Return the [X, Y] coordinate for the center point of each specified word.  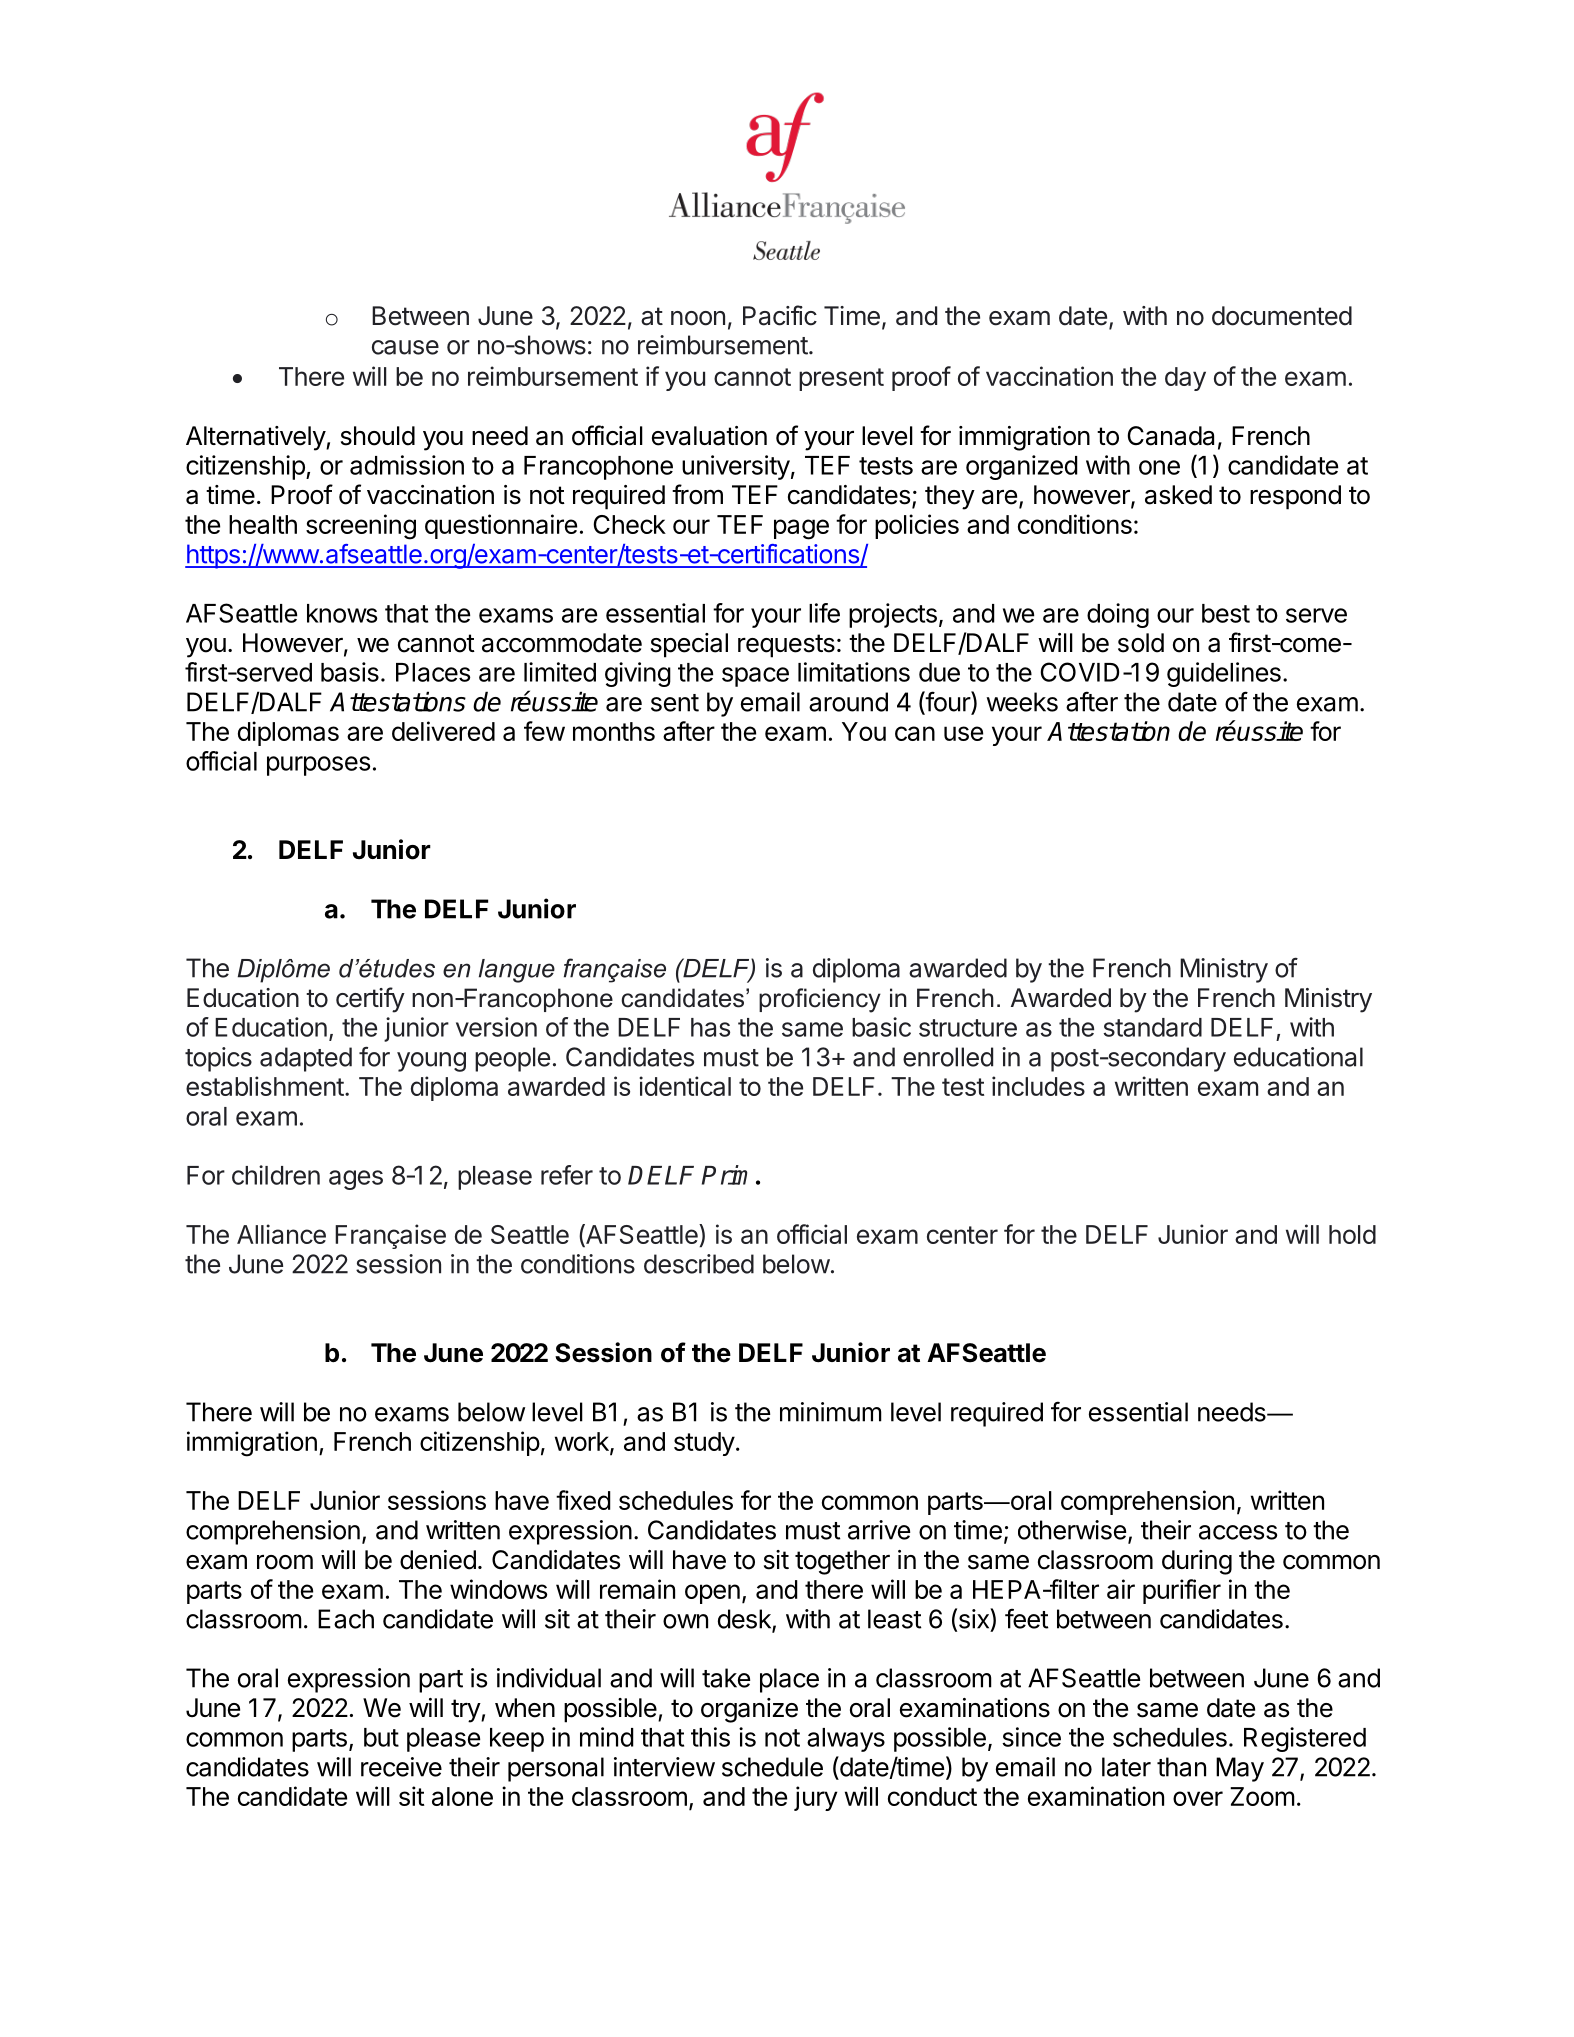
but [381, 1737]
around [848, 702]
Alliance [281, 1234]
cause [405, 347]
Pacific [780, 315]
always [846, 1740]
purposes [318, 766]
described [699, 1264]
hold [1352, 1234]
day [1185, 379]
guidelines [1224, 674]
